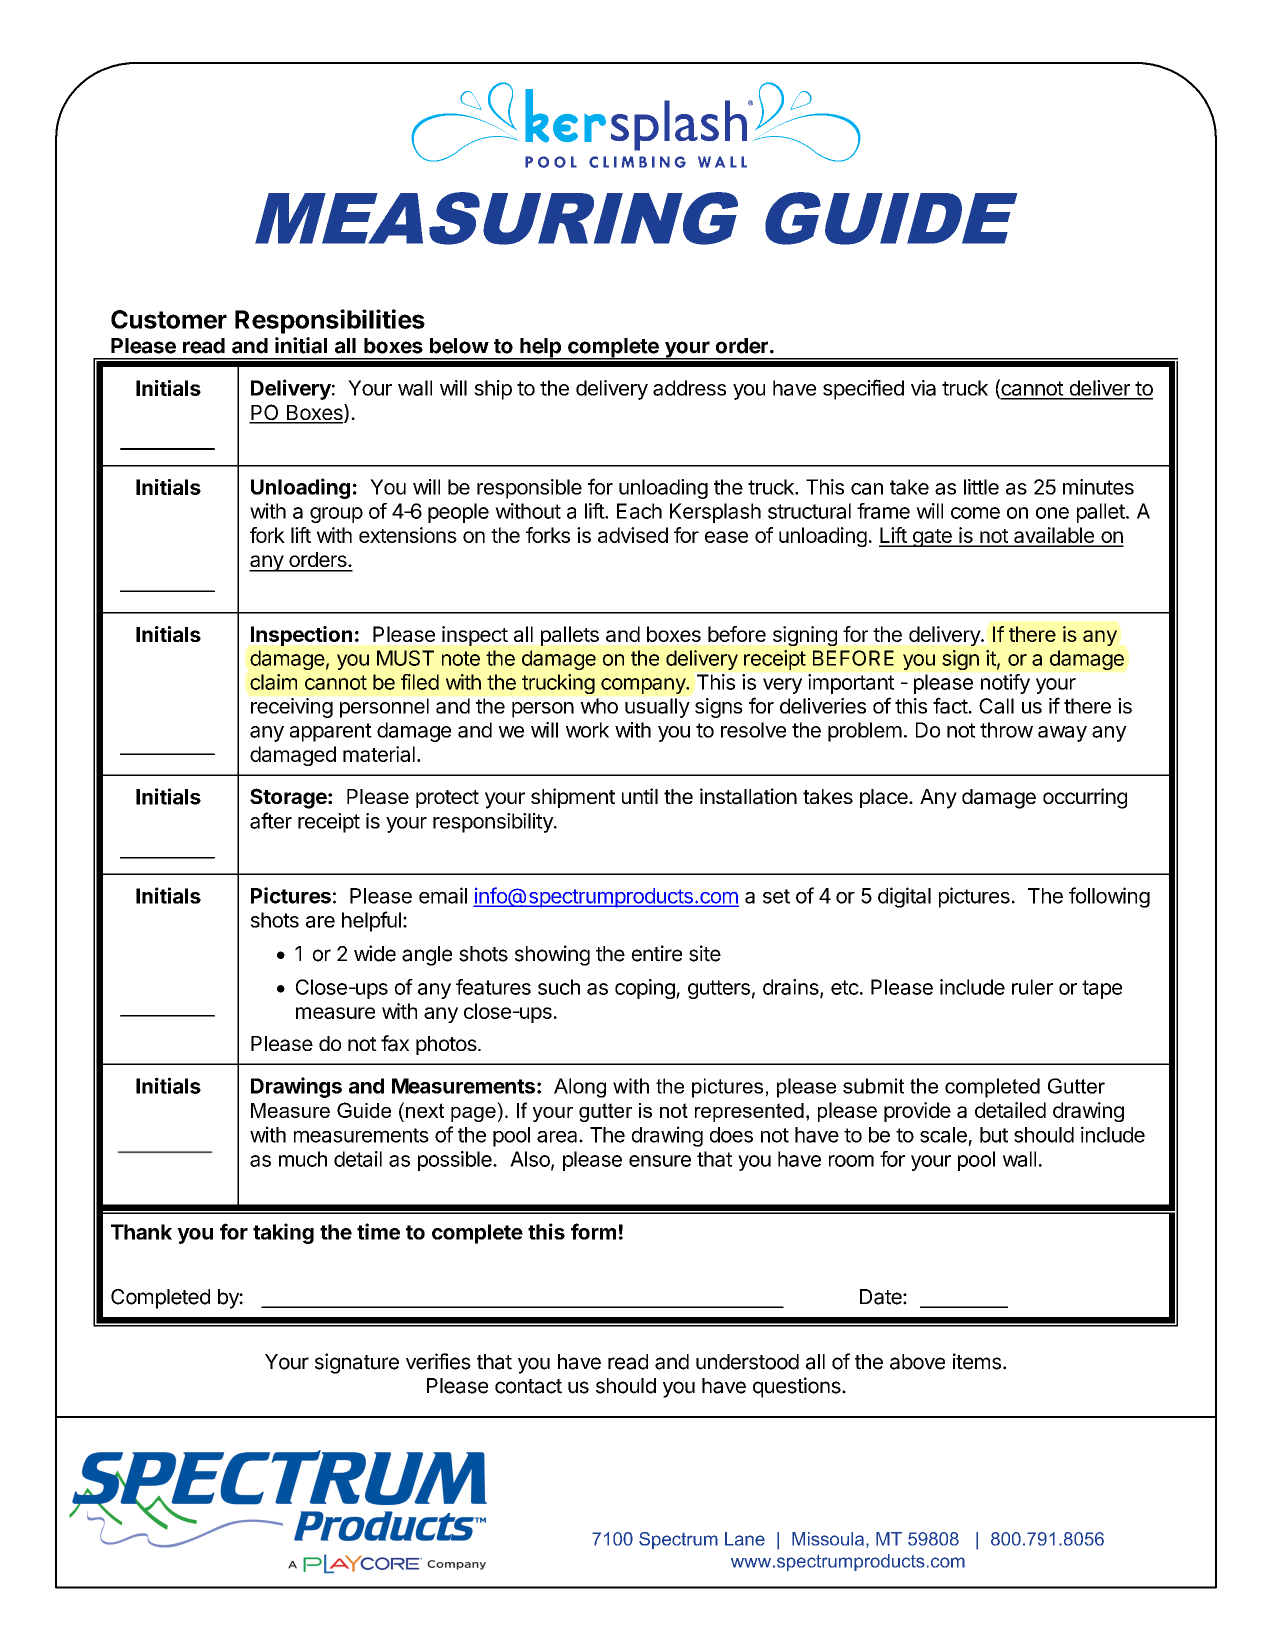 This document has width=1272, height=1646. What do you see at coordinates (330, 321) in the document?
I see `Responsibilities` at bounding box center [330, 321].
